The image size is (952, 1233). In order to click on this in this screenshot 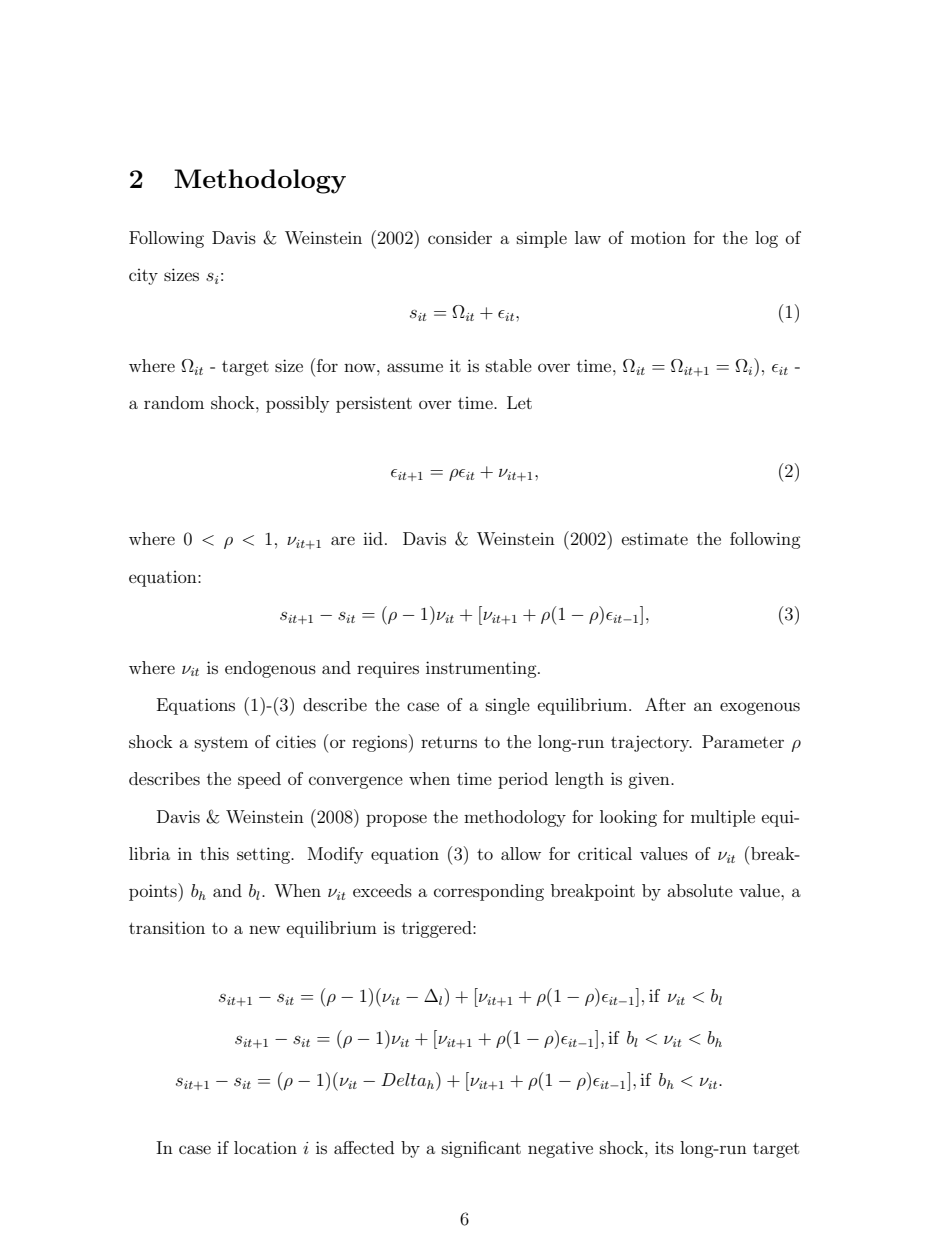, I will do `click(214, 853)`.
